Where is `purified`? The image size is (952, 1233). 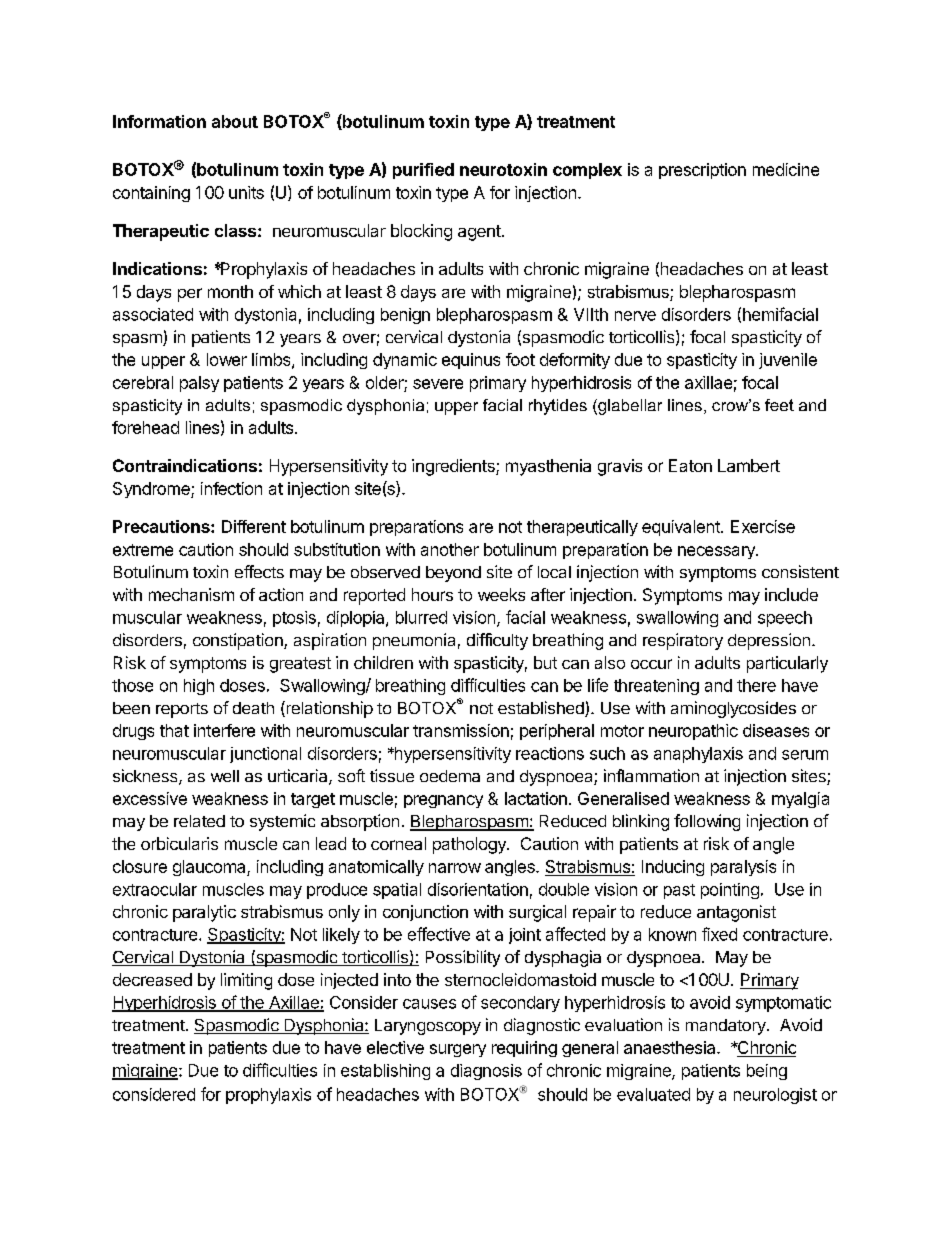 purified is located at coordinates (423, 171).
